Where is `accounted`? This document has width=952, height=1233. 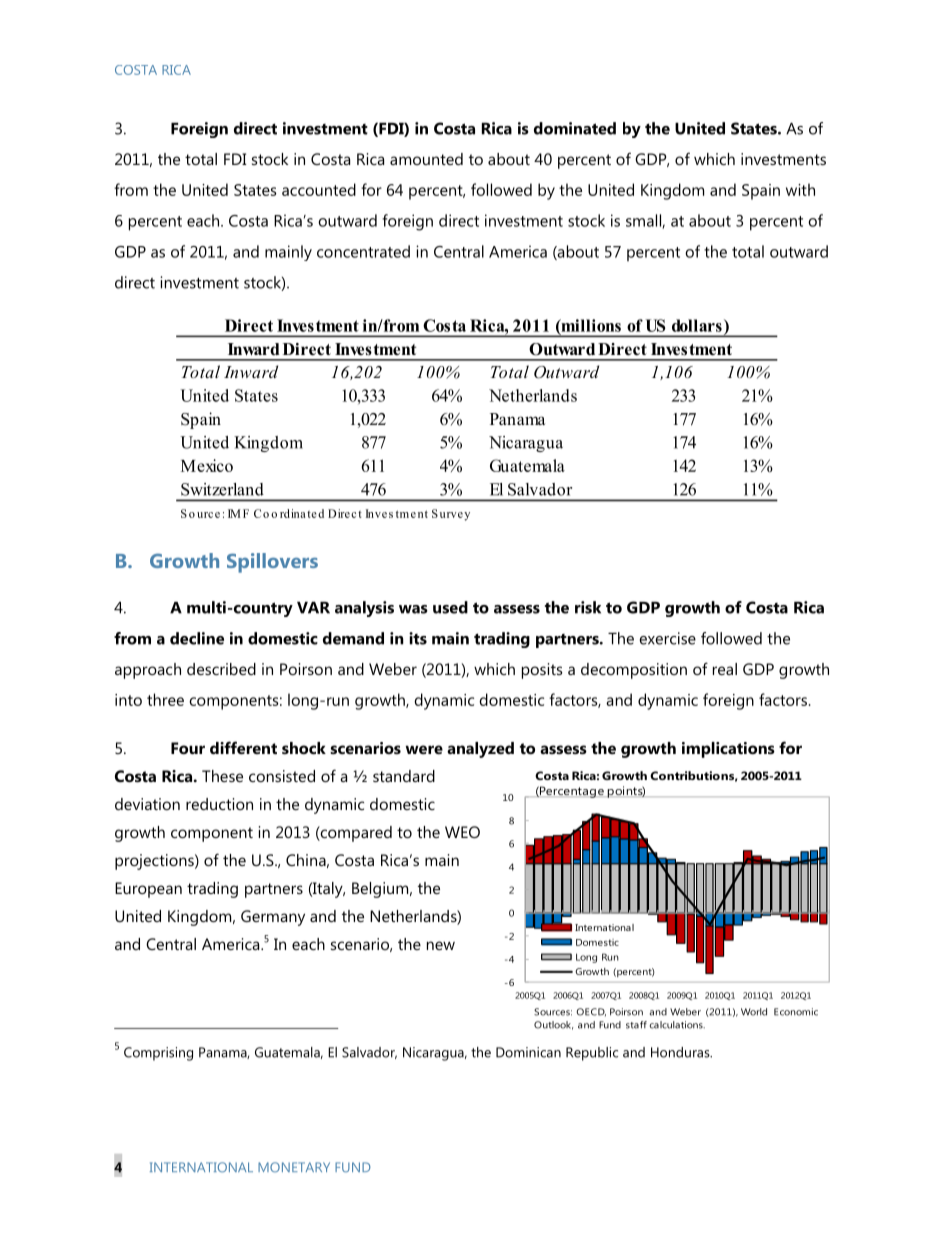
accounted is located at coordinates (319, 189).
